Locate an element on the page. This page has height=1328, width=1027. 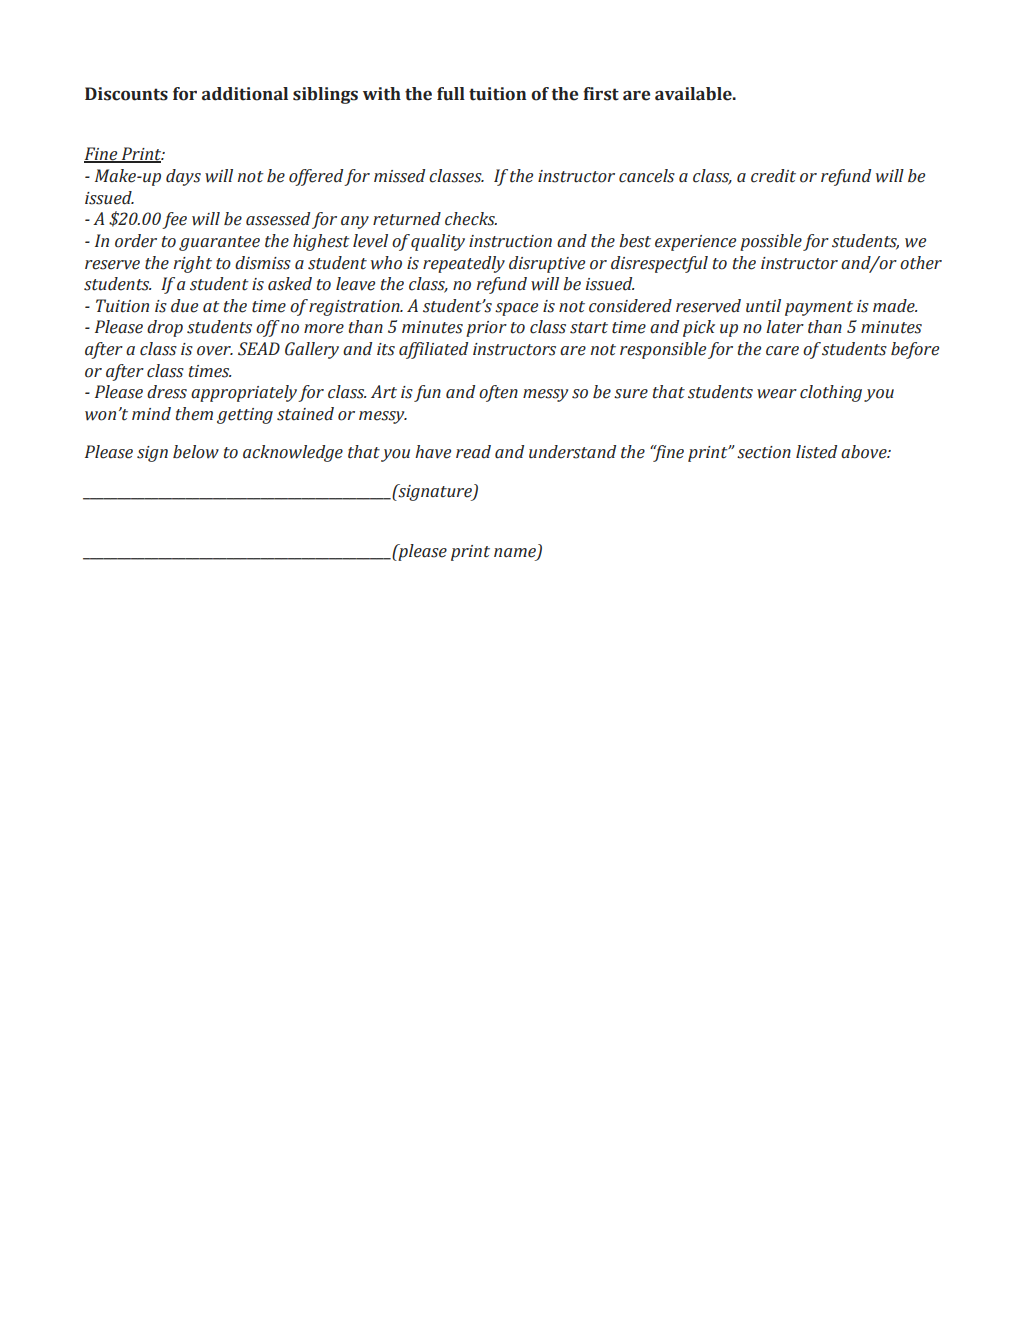
read is located at coordinates (473, 452).
